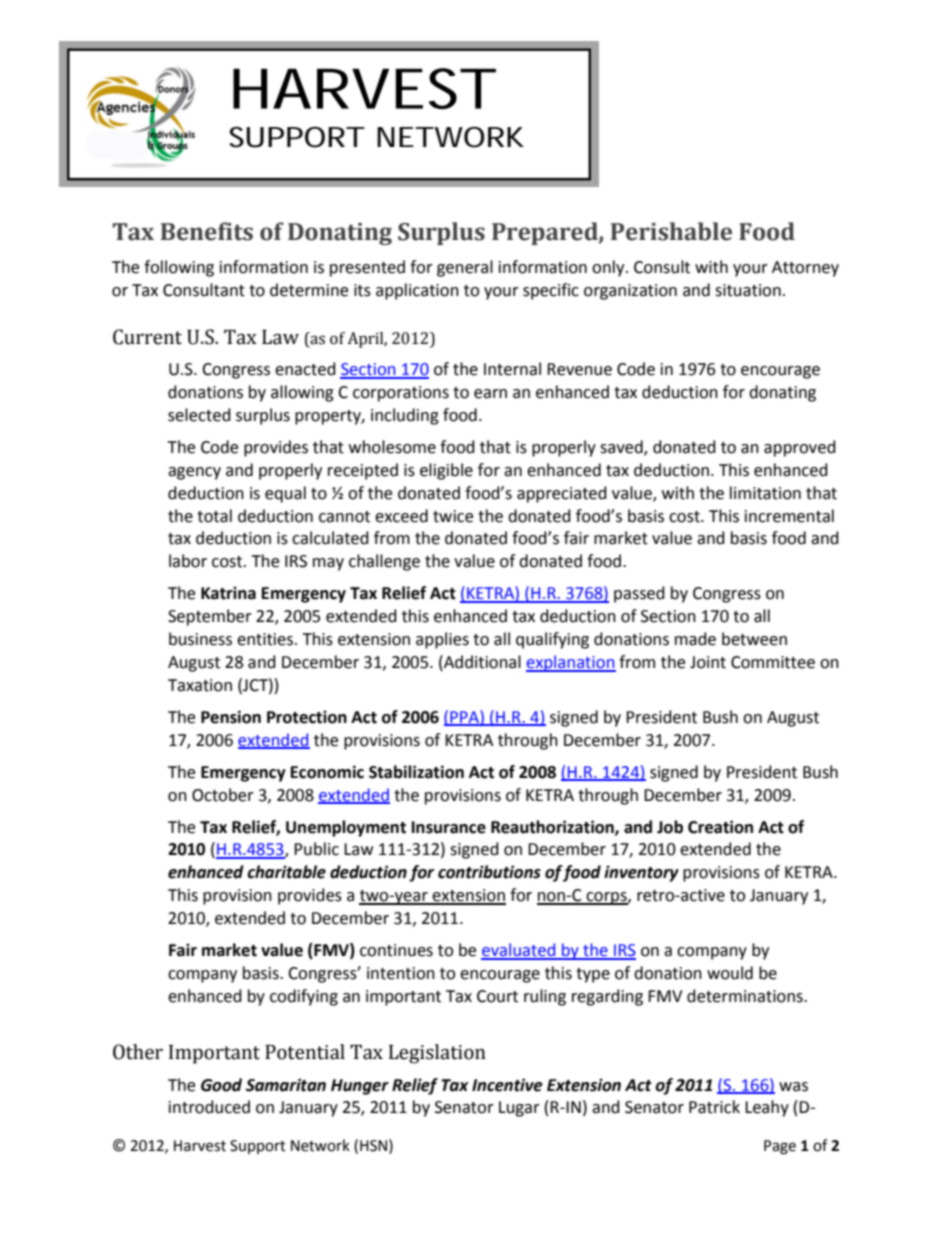  What do you see at coordinates (465, 268) in the document?
I see `general` at bounding box center [465, 268].
